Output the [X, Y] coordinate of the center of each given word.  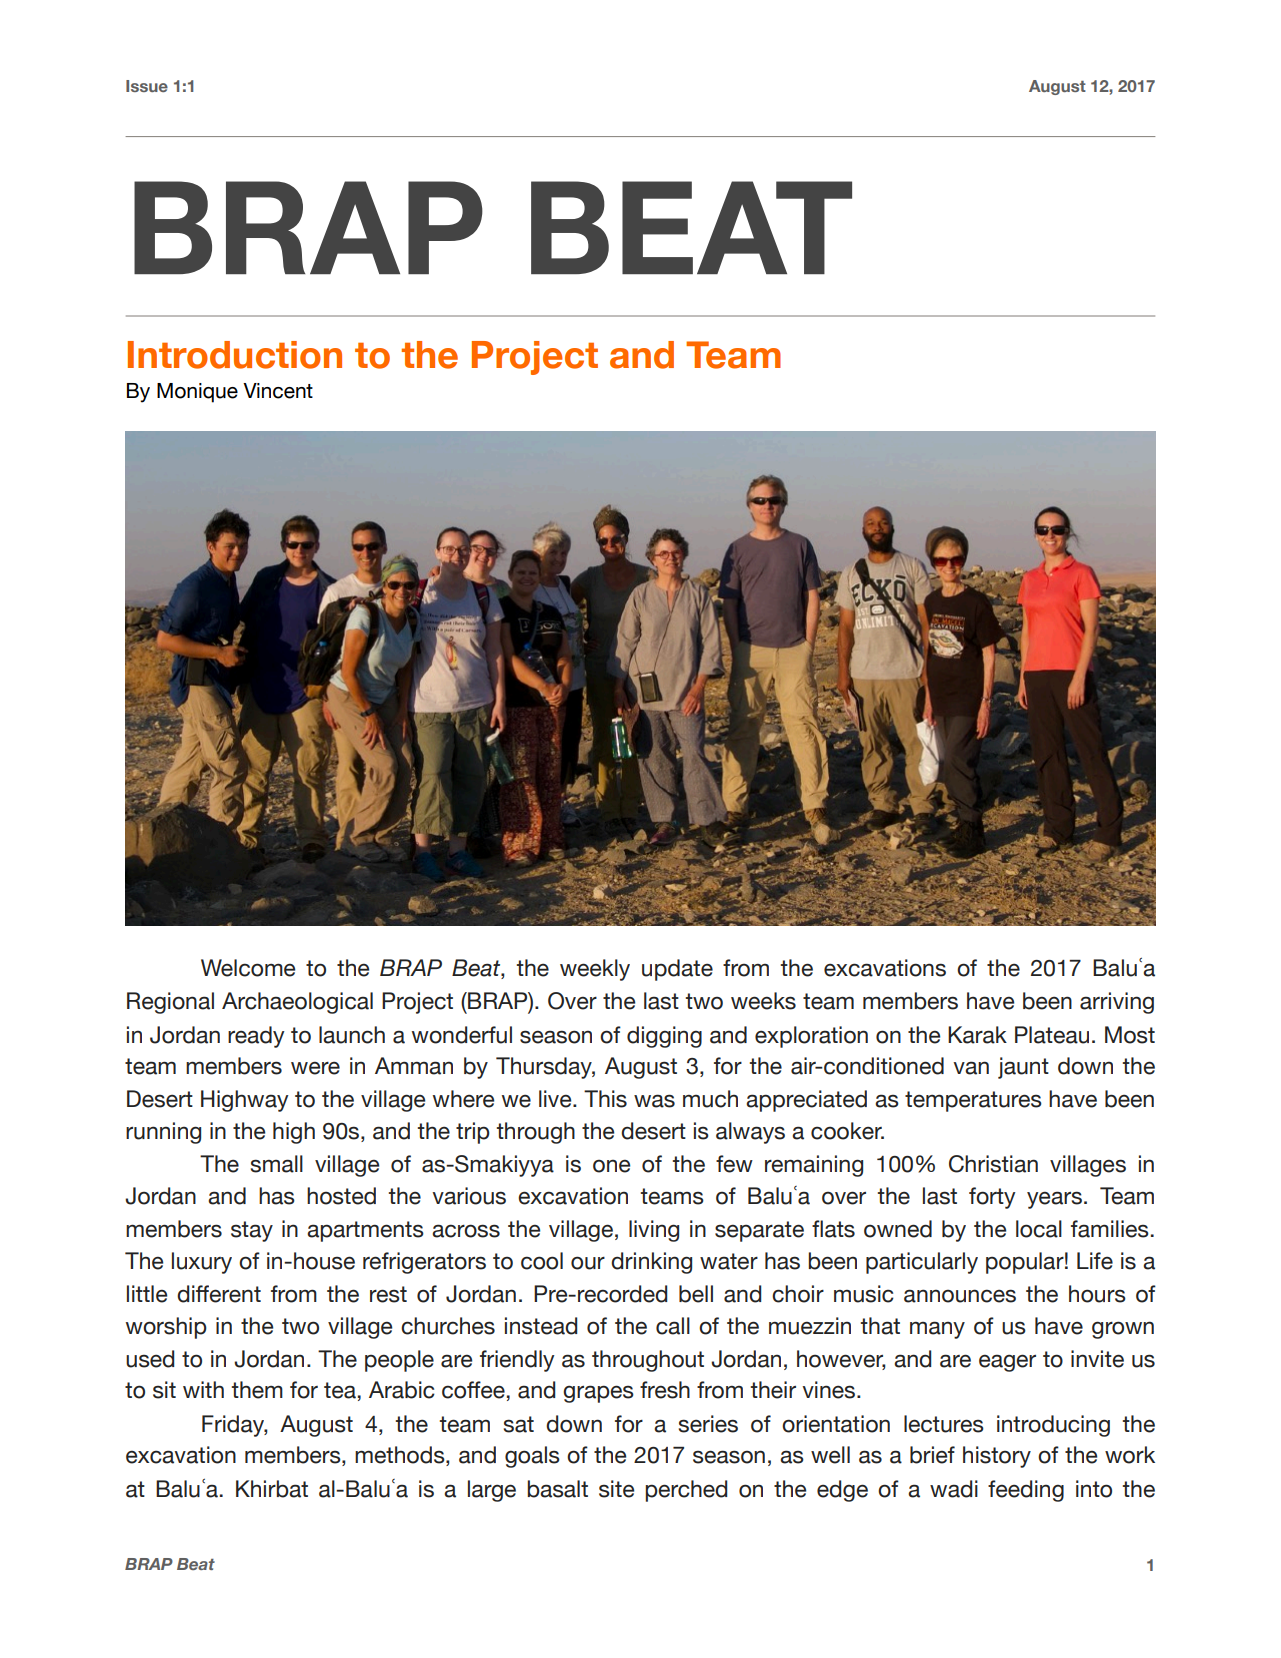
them [257, 1390]
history [997, 1457]
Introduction [235, 355]
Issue [147, 86]
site [616, 1489]
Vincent [278, 391]
